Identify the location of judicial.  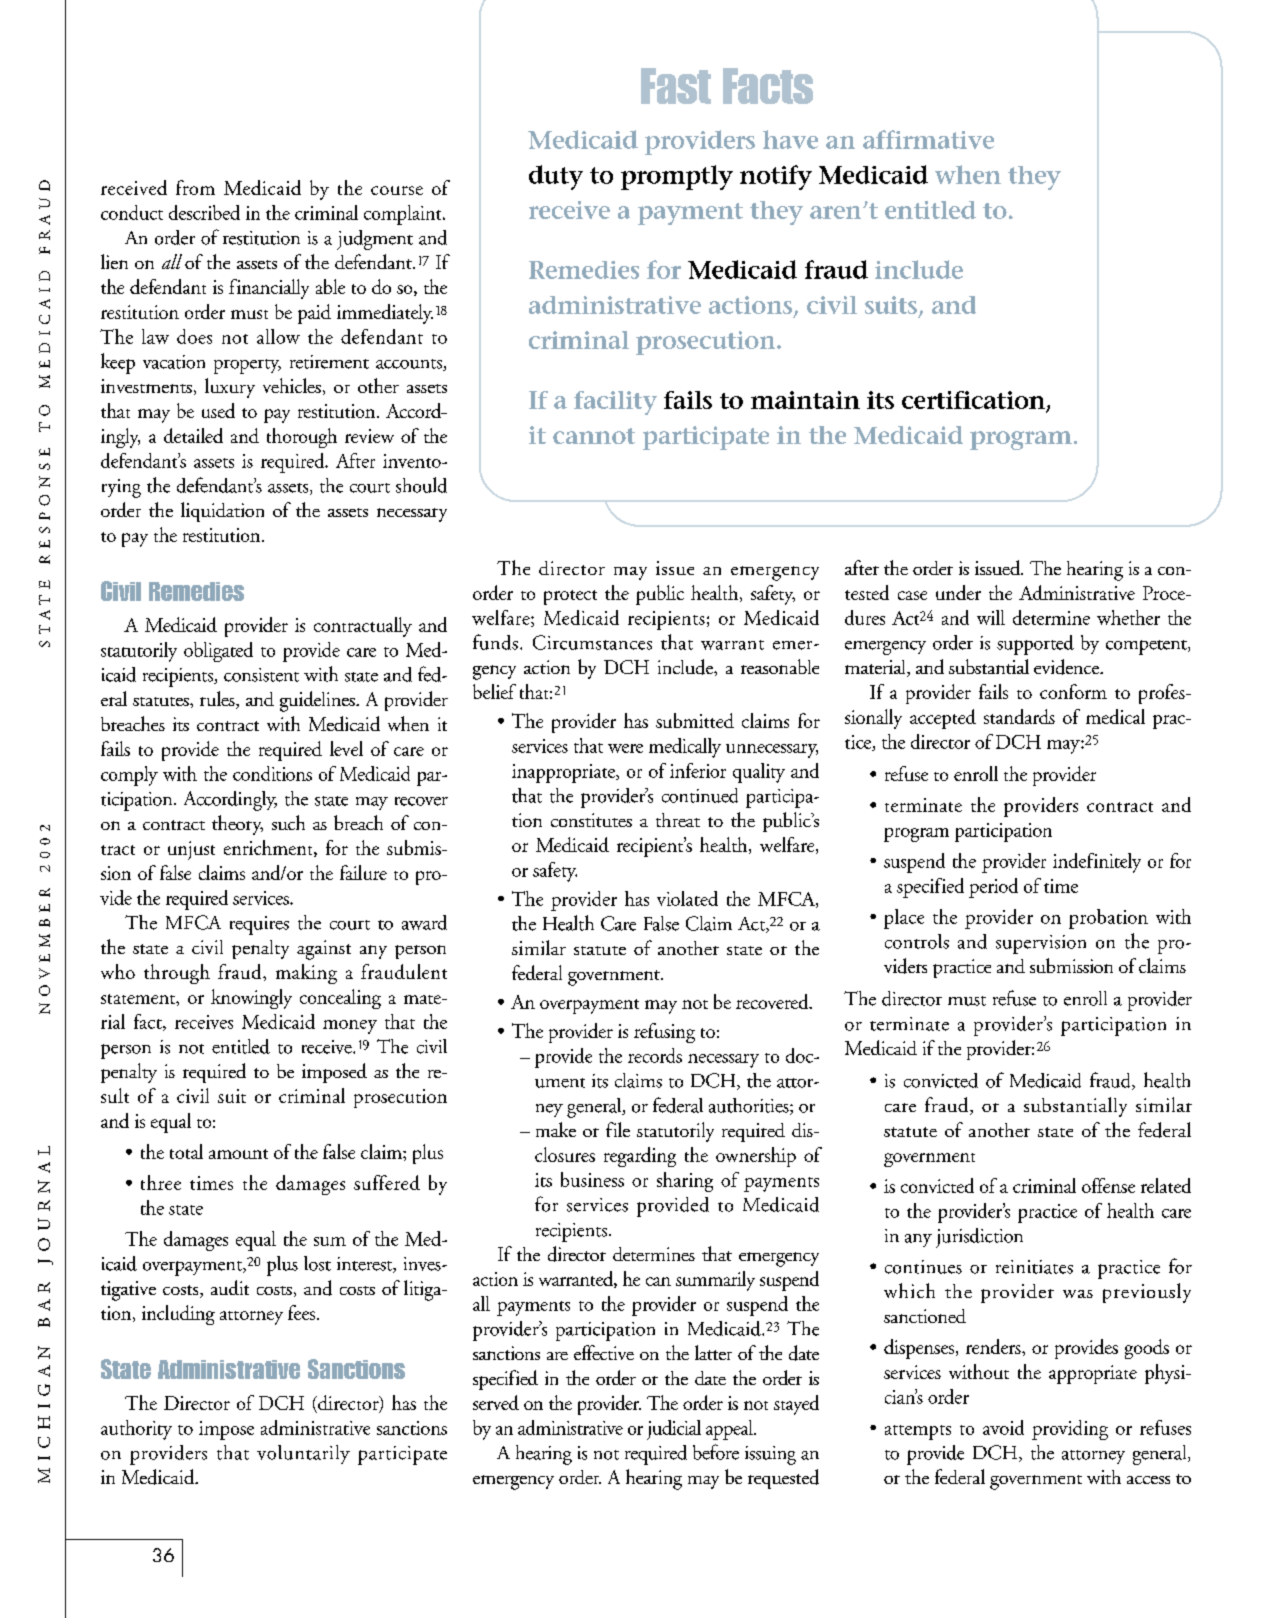
(674, 1430).
